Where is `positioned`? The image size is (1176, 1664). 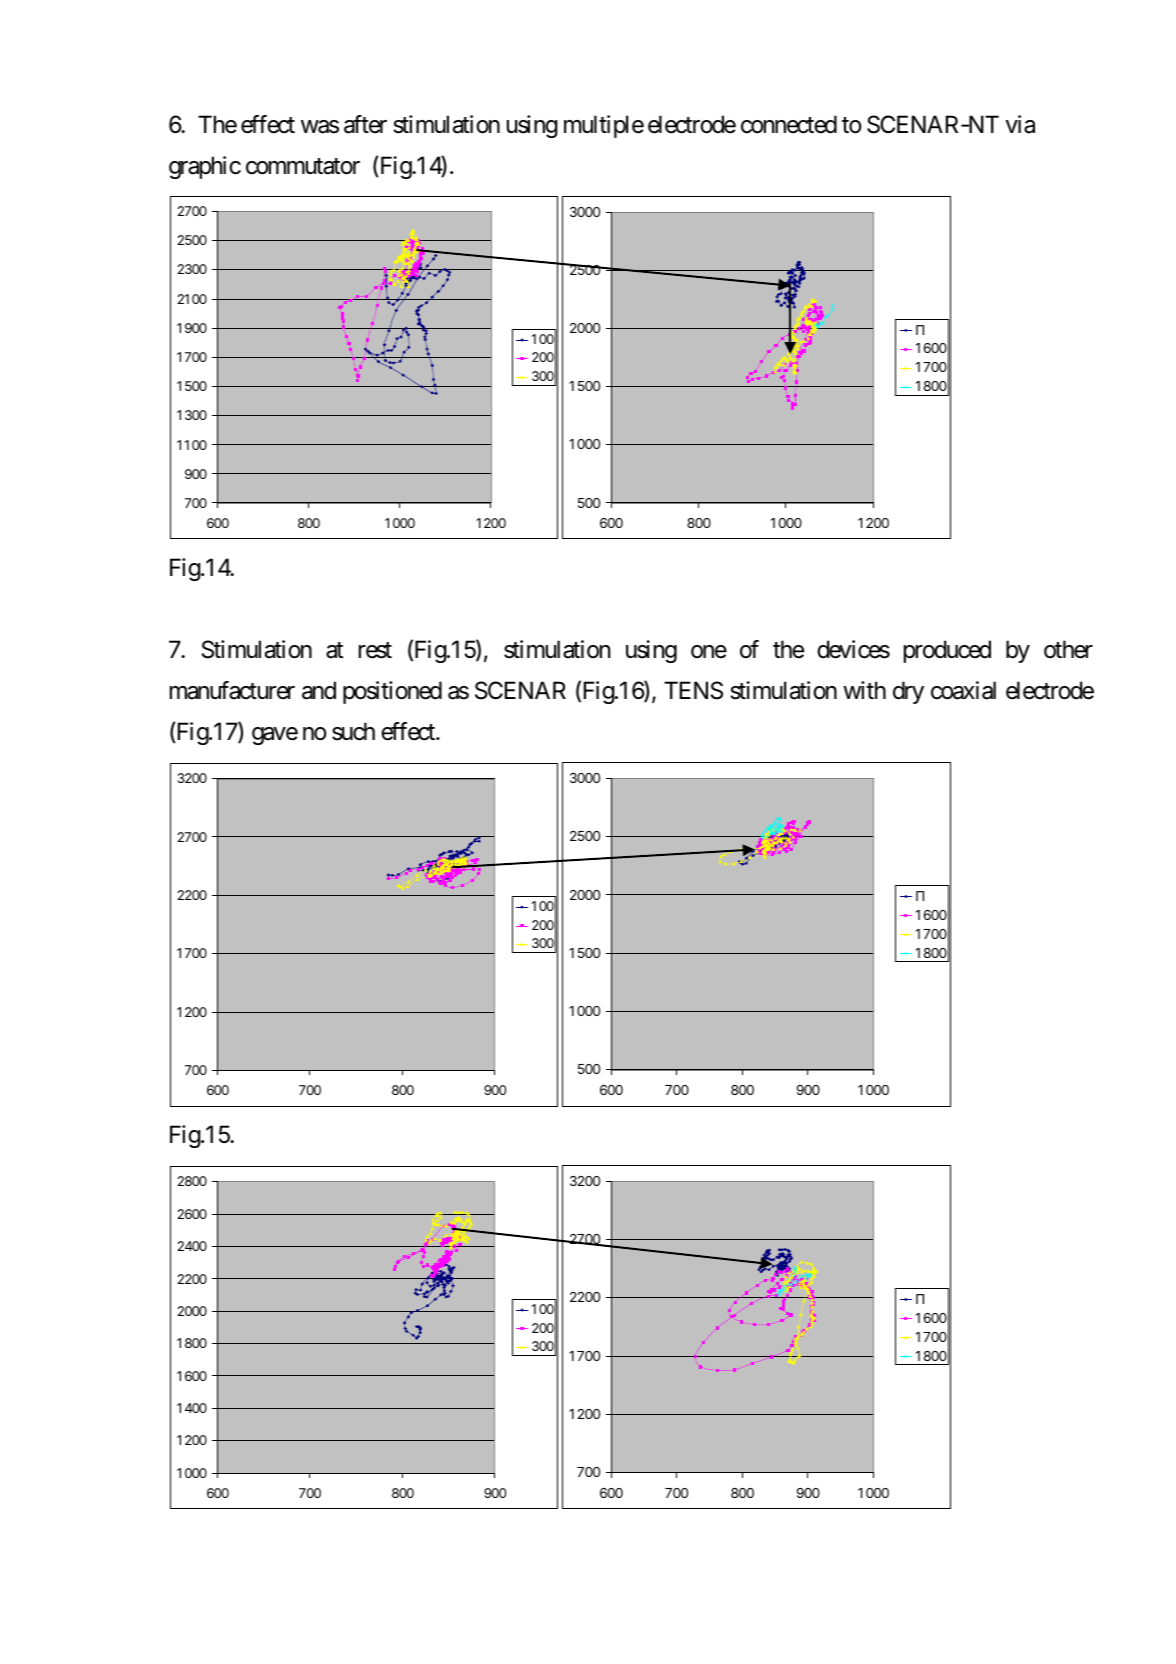 positioned is located at coordinates (392, 692).
